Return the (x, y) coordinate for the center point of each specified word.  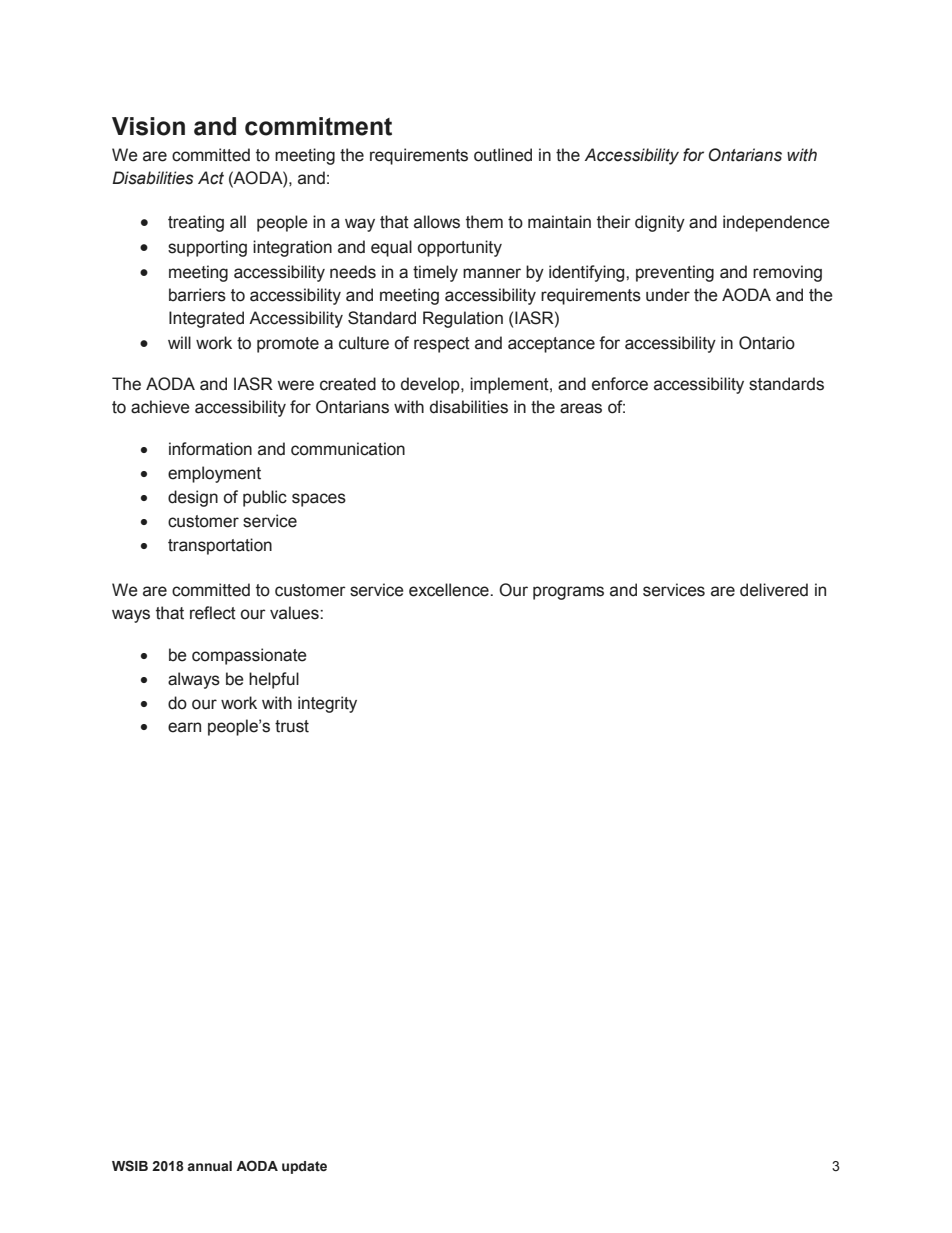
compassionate (249, 656)
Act (211, 178)
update (304, 1167)
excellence (450, 590)
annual (209, 1166)
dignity (660, 223)
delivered (774, 590)
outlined (503, 155)
